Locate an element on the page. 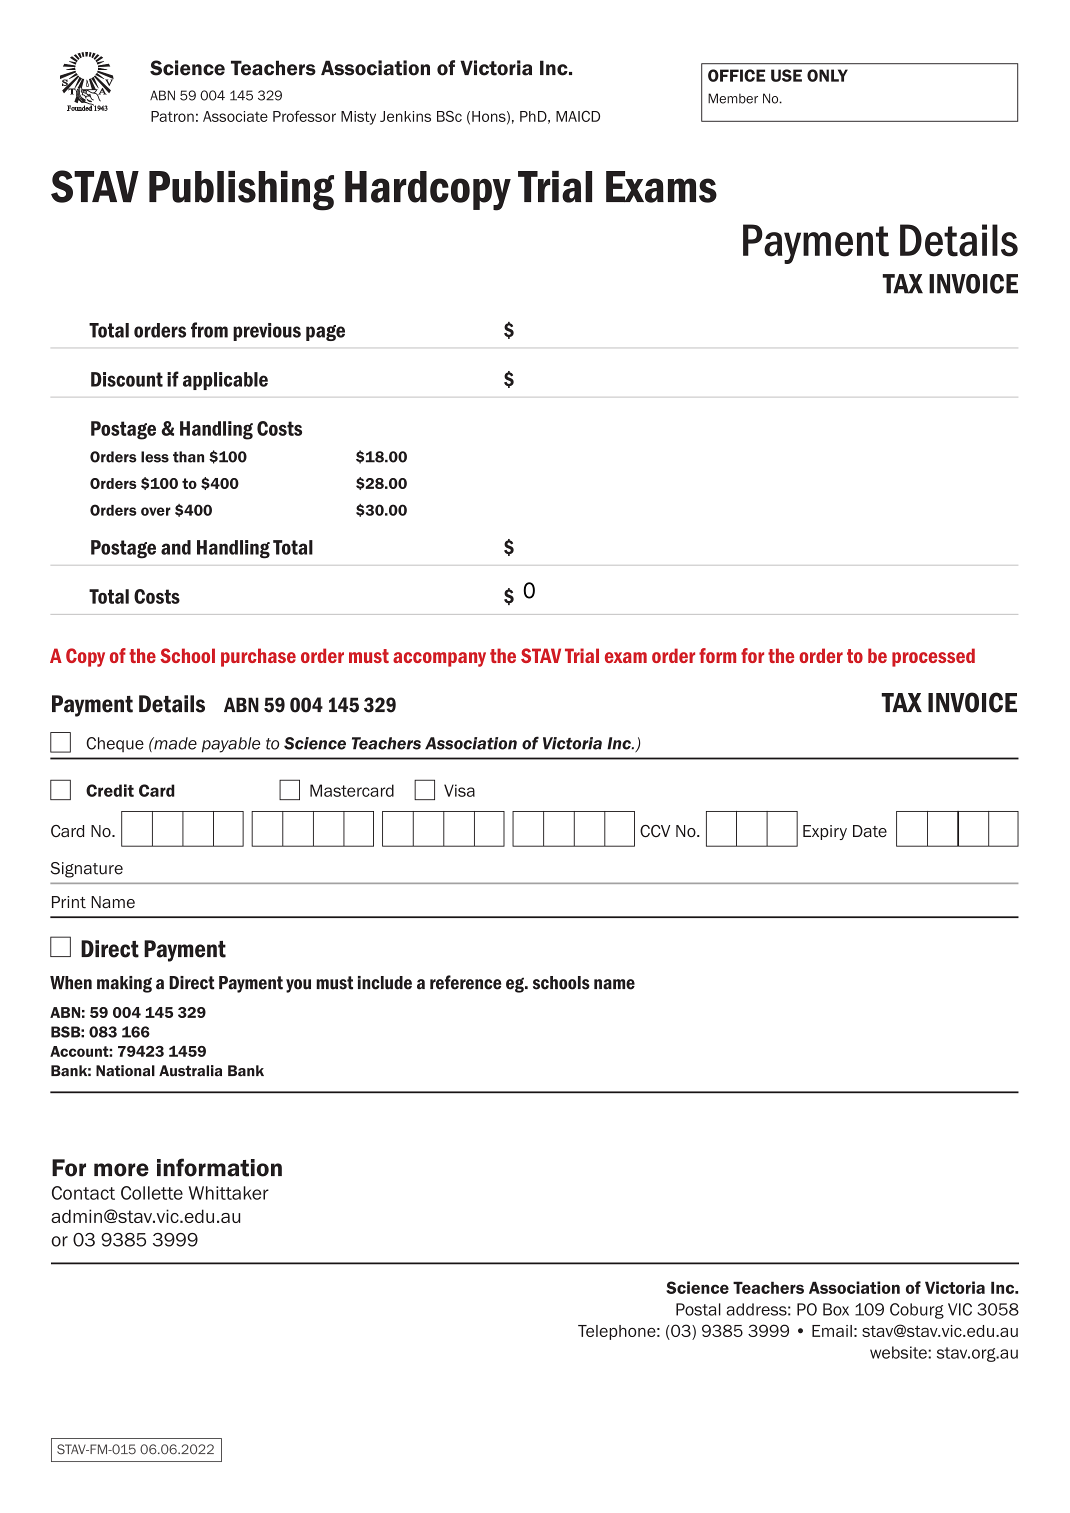 The width and height of the document is (1070, 1513). previous is located at coordinates (267, 332).
